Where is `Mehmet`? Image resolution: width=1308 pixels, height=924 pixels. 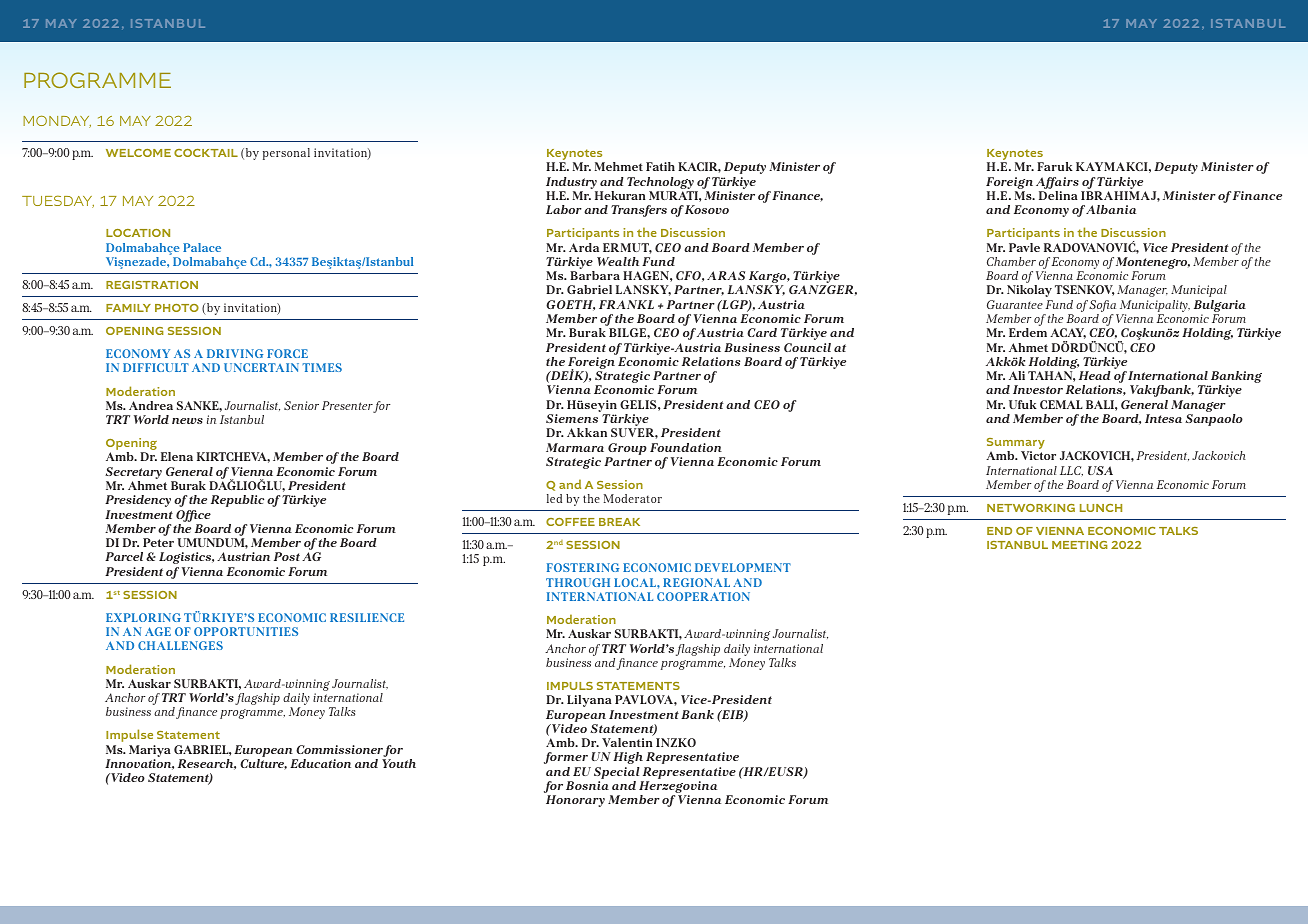
Mehmet is located at coordinates (619, 166).
